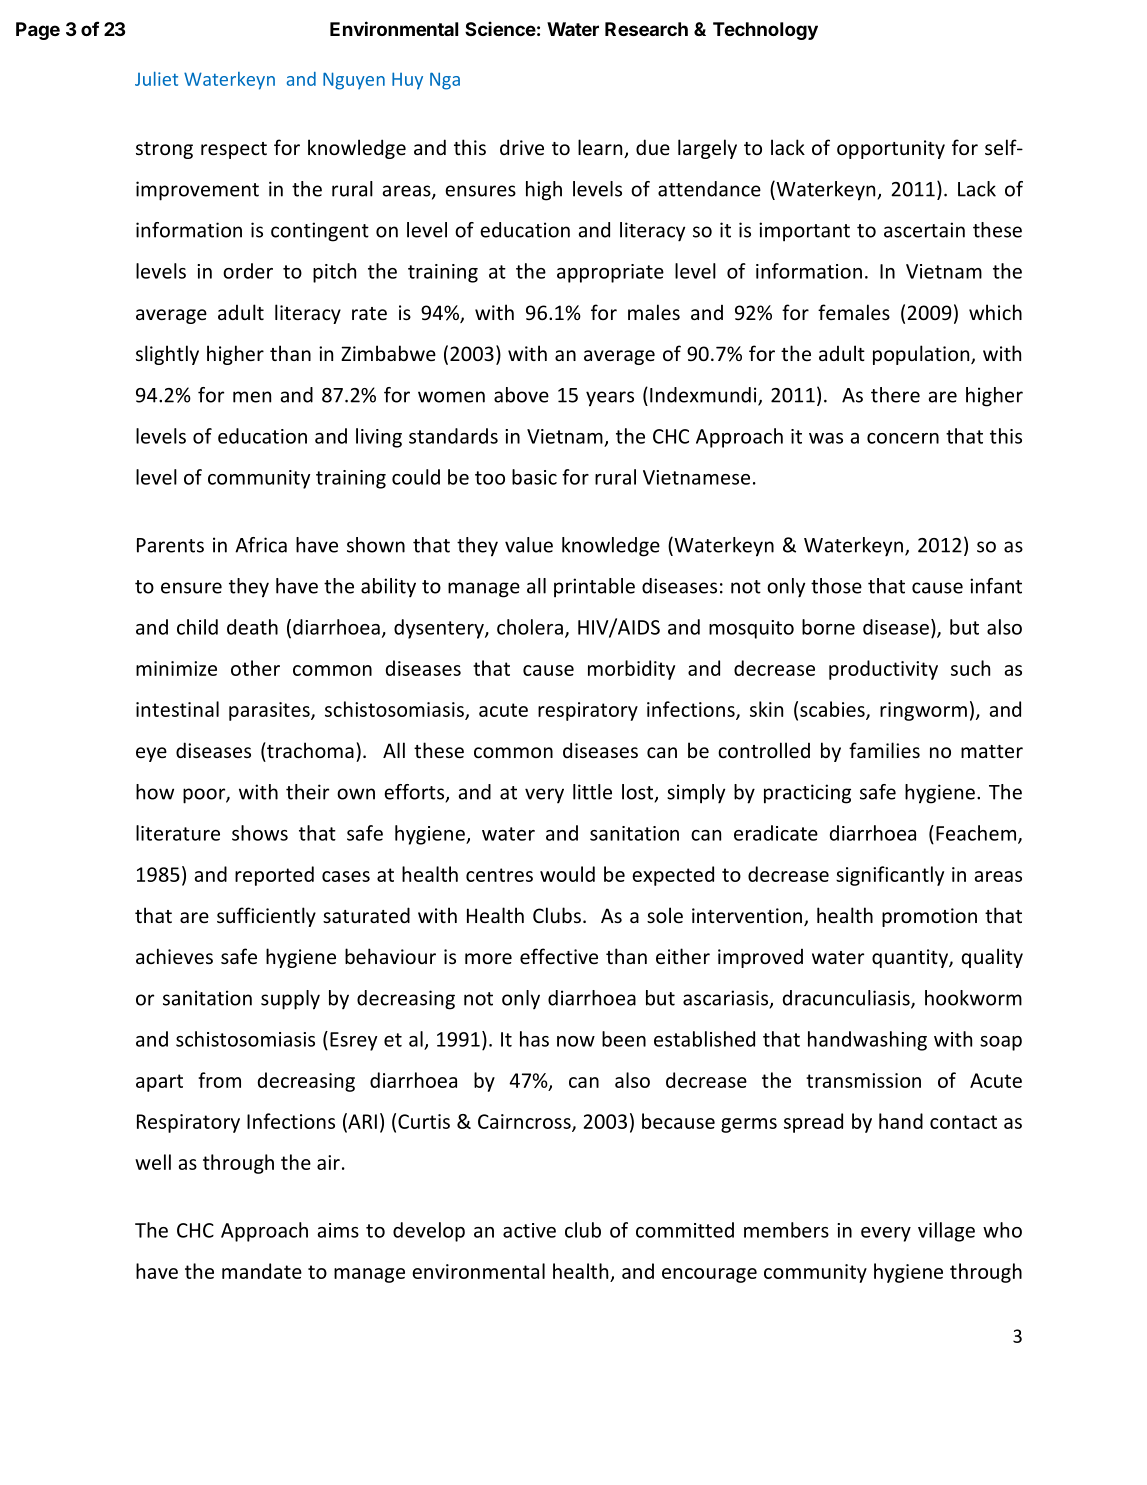 This screenshot has height=1485, width=1147. Describe the element at coordinates (176, 668) in the screenshot. I see `minimize` at that location.
